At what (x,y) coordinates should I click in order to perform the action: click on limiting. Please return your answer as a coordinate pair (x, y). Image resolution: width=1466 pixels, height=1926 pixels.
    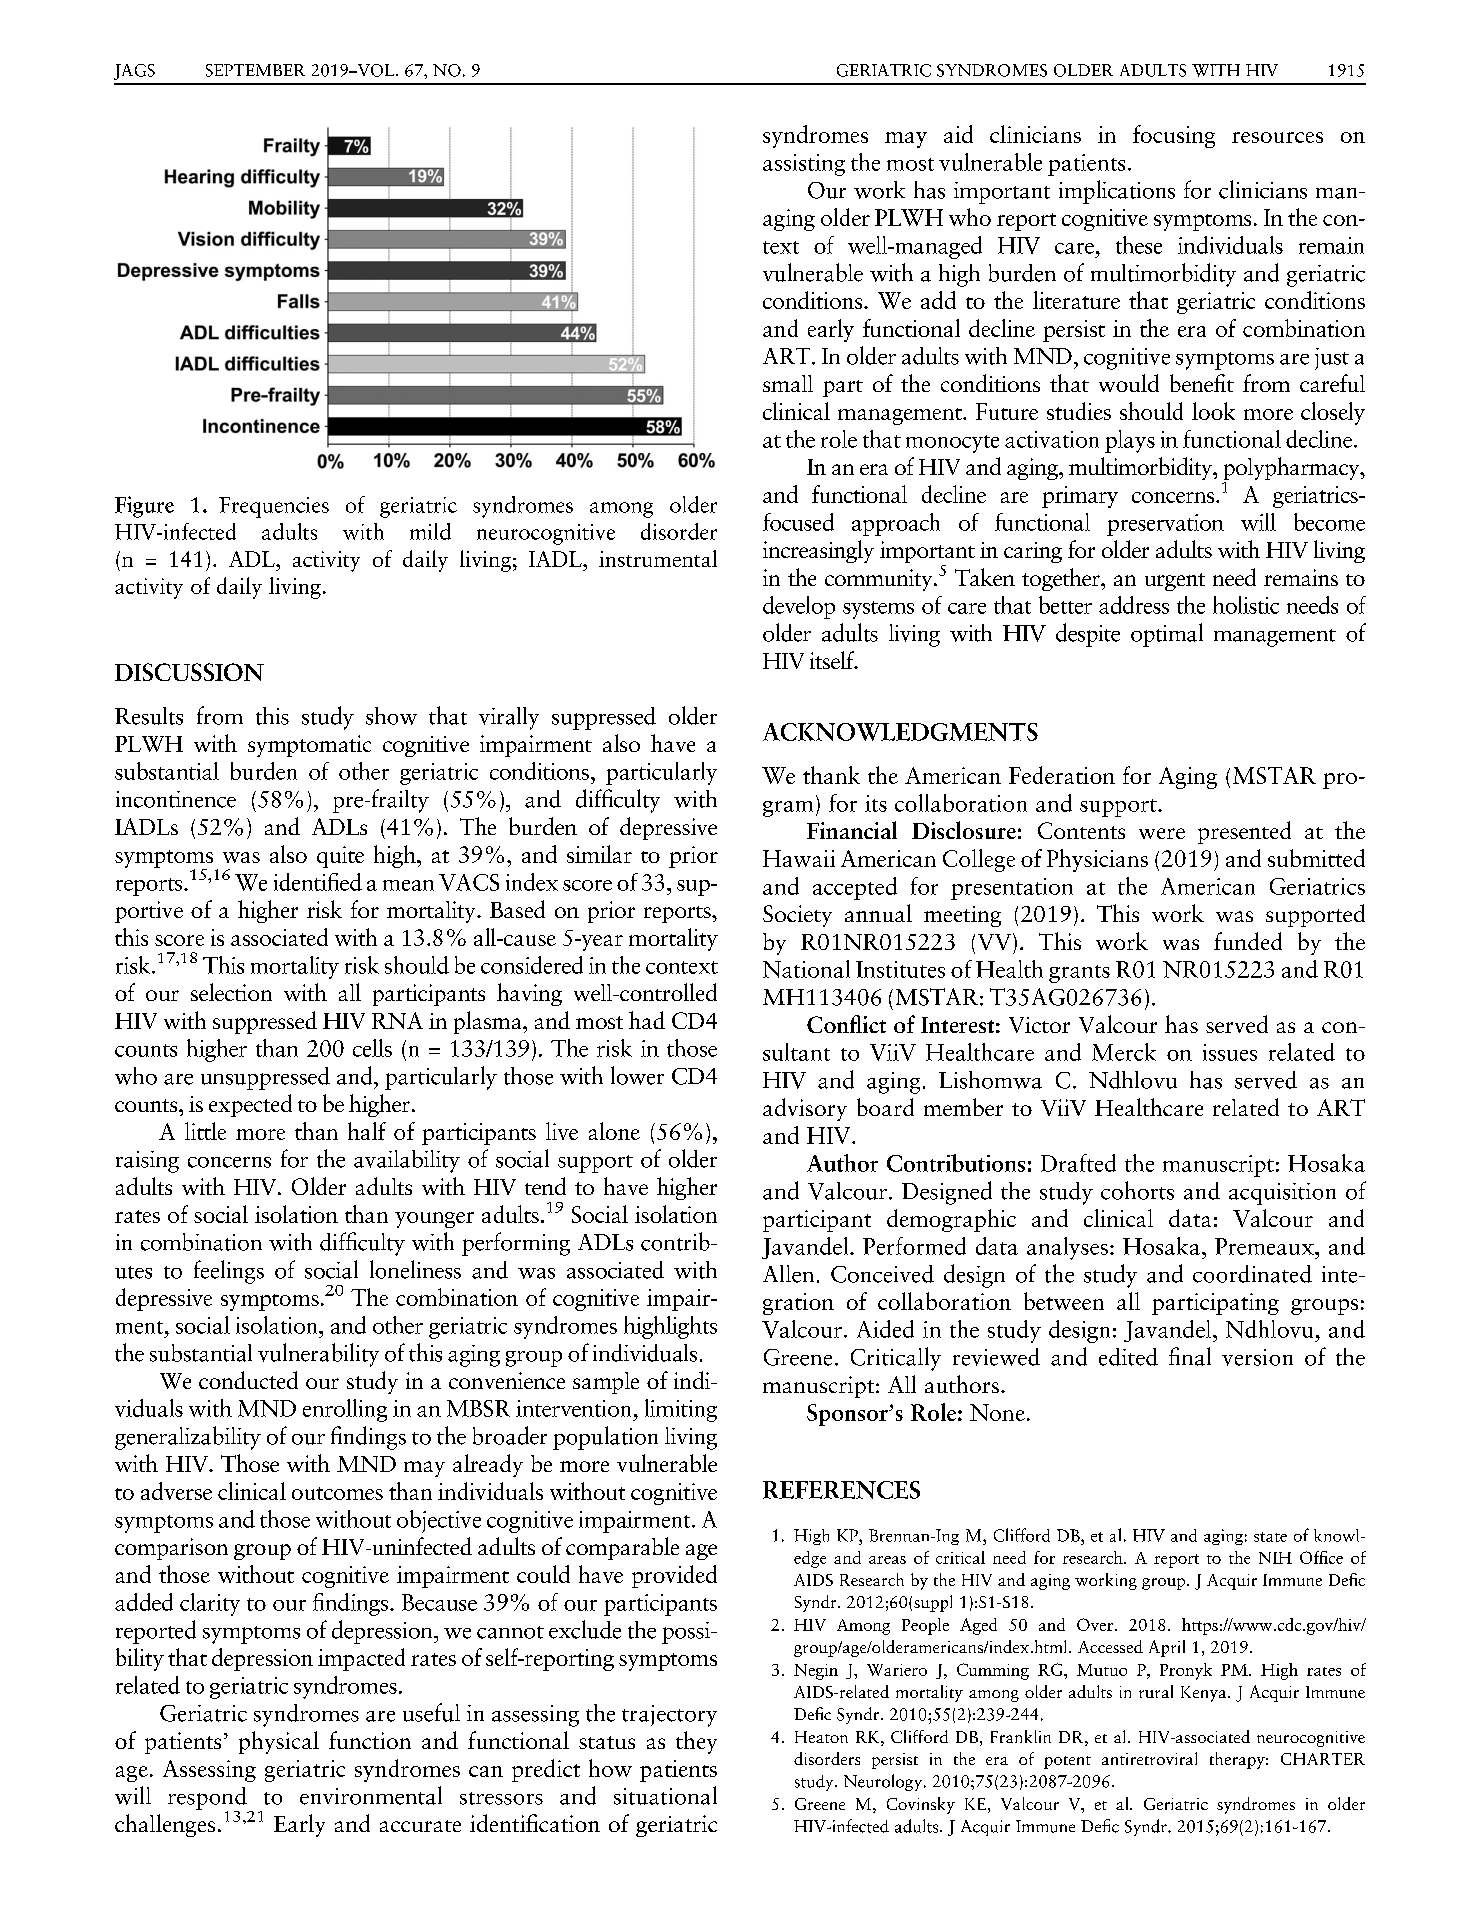
    Looking at the image, I should click on (681, 1410).
